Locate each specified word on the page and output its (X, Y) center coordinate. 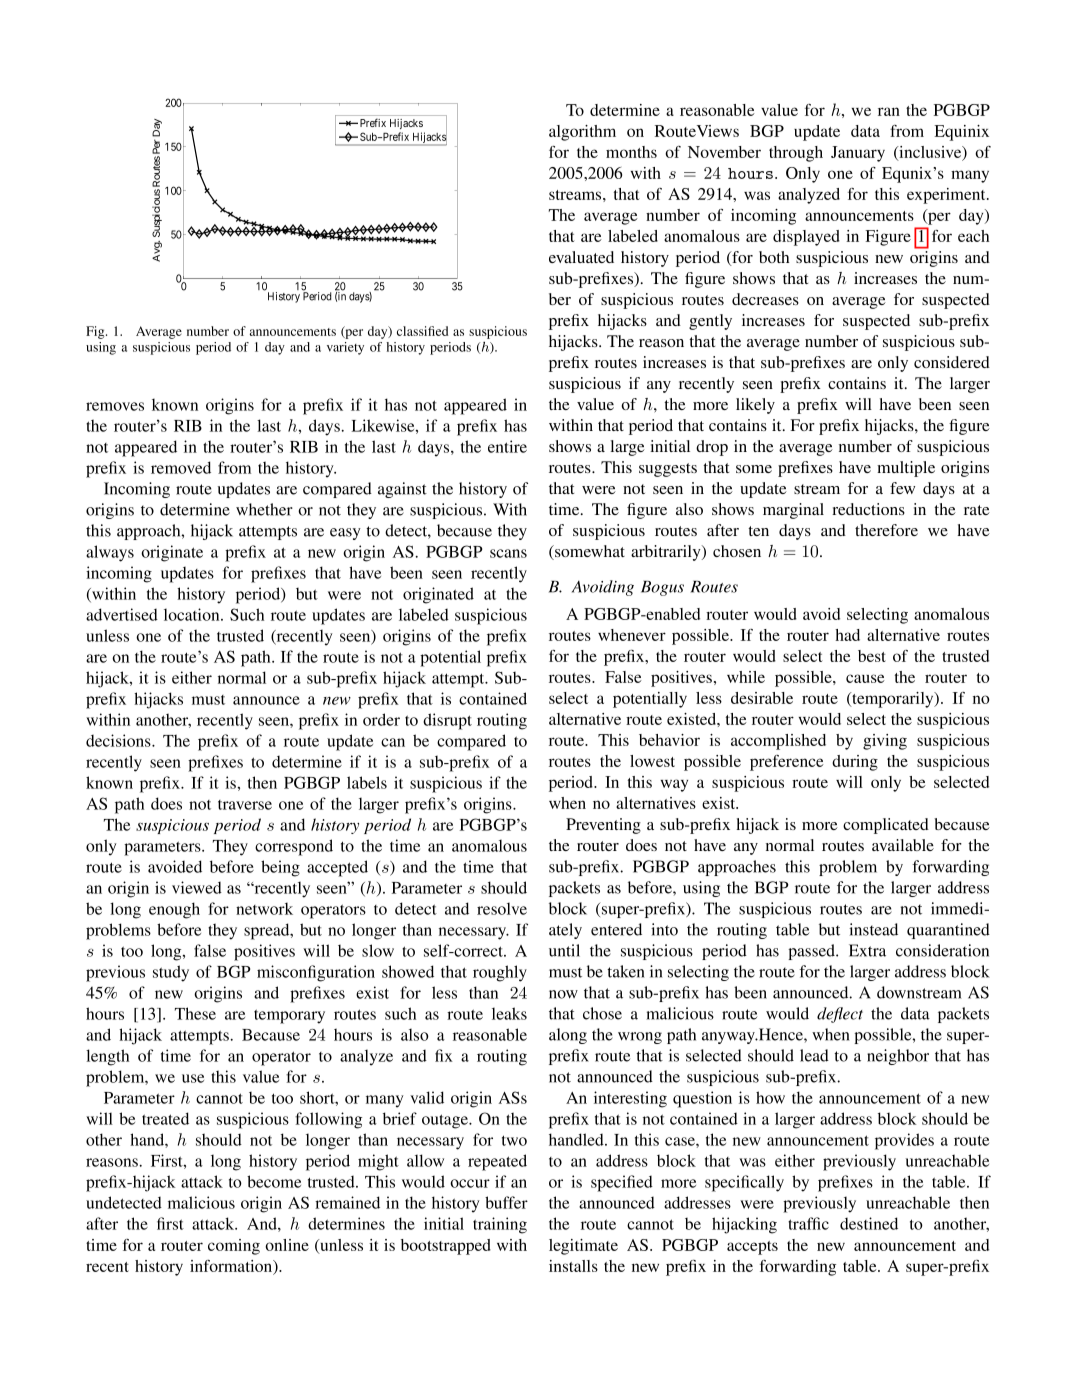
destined (869, 1223)
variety (345, 348)
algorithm (582, 133)
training (500, 1225)
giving (885, 742)
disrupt (447, 721)
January (858, 154)
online (287, 1245)
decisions (119, 740)
